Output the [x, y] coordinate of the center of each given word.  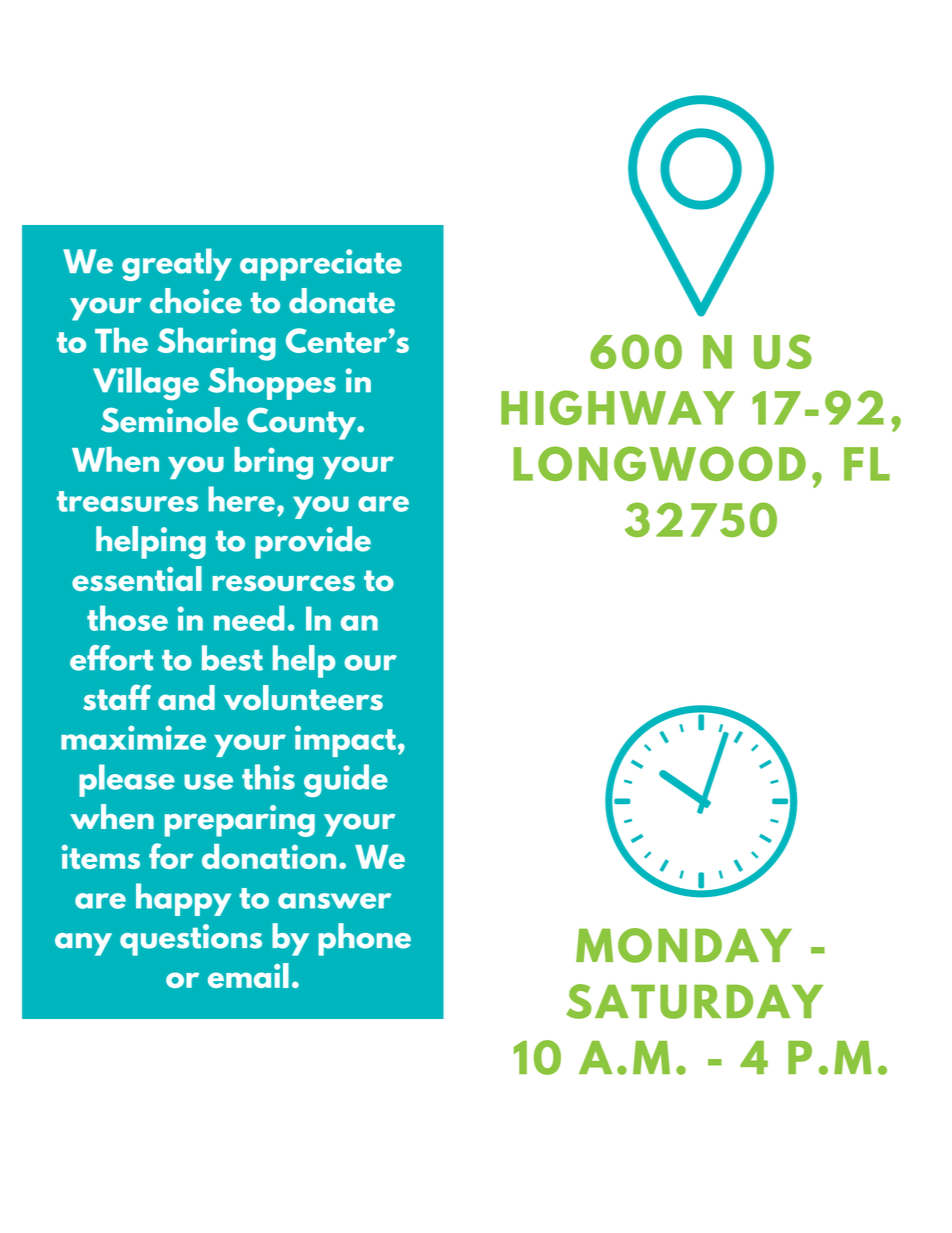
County [303, 424]
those [127, 618]
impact [347, 741]
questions [191, 940]
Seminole [169, 420]
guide [346, 780]
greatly [177, 264]
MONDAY [684, 945]
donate [342, 301]
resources [283, 583]
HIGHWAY [618, 407]
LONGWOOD [660, 463]
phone [364, 939]
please [127, 780]
